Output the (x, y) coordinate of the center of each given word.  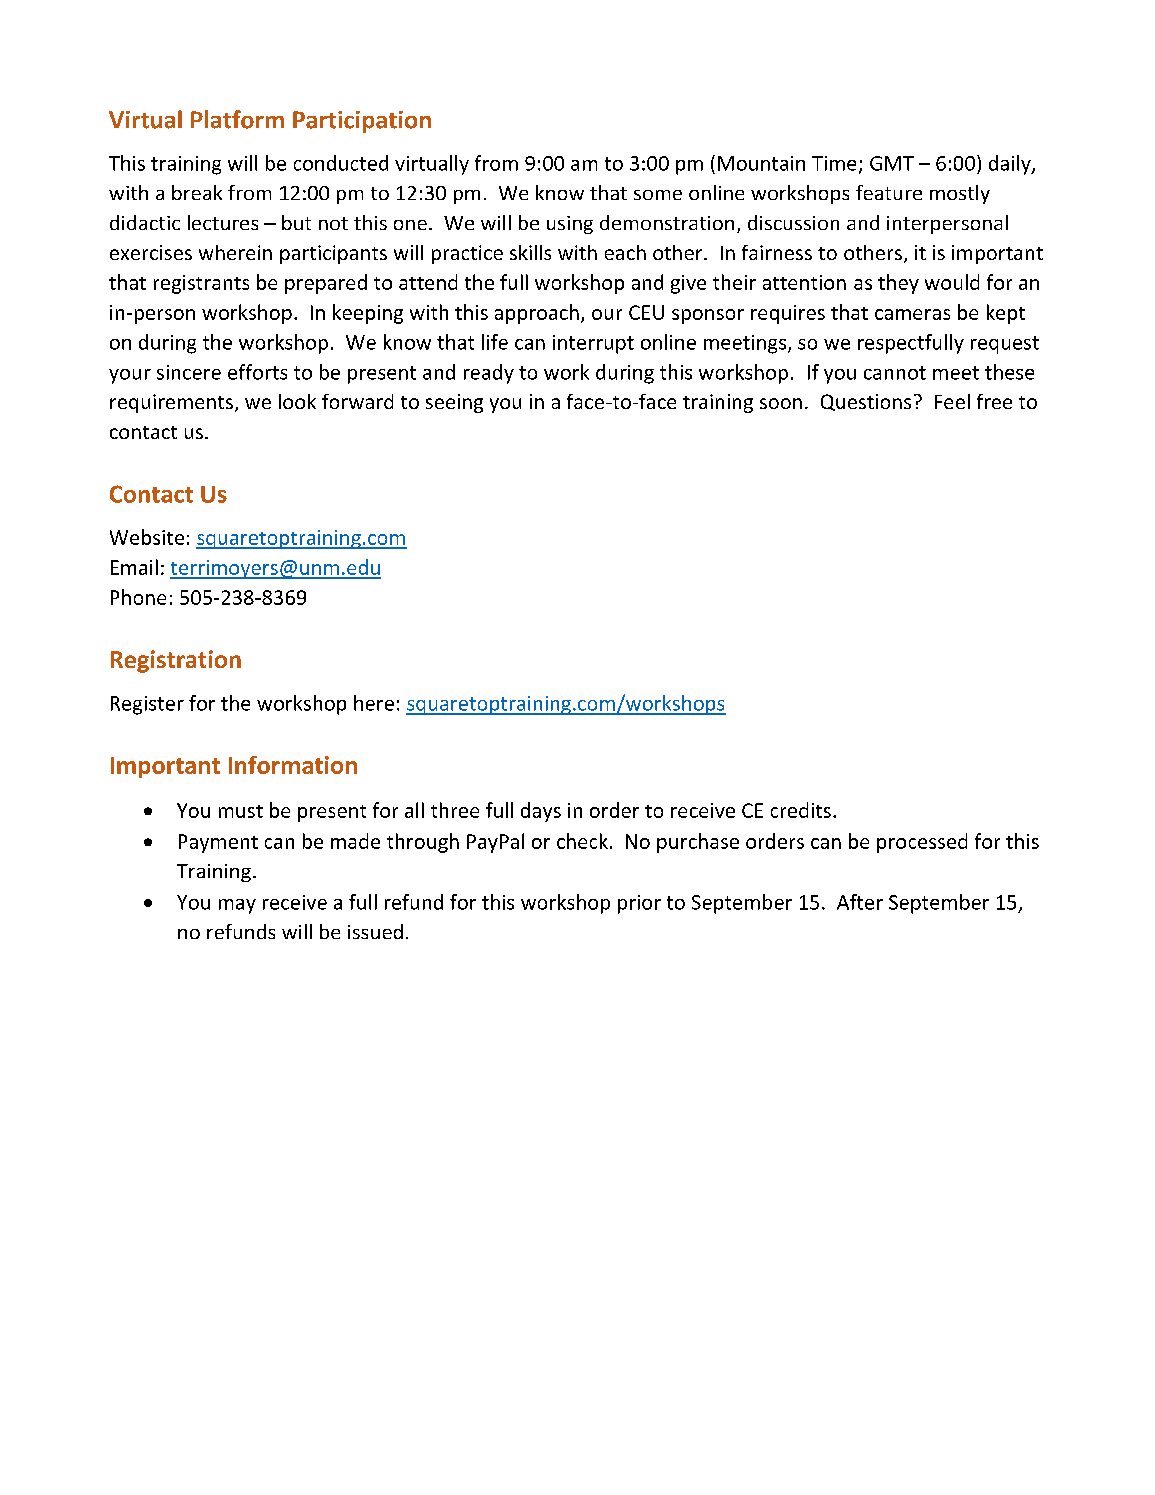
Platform (237, 119)
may (237, 906)
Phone (138, 597)
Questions (866, 402)
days (541, 812)
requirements (171, 403)
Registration (176, 661)
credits (801, 810)
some (658, 195)
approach (537, 314)
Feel (952, 401)
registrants (201, 284)
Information (293, 765)
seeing (454, 403)
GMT (892, 163)
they (898, 284)
